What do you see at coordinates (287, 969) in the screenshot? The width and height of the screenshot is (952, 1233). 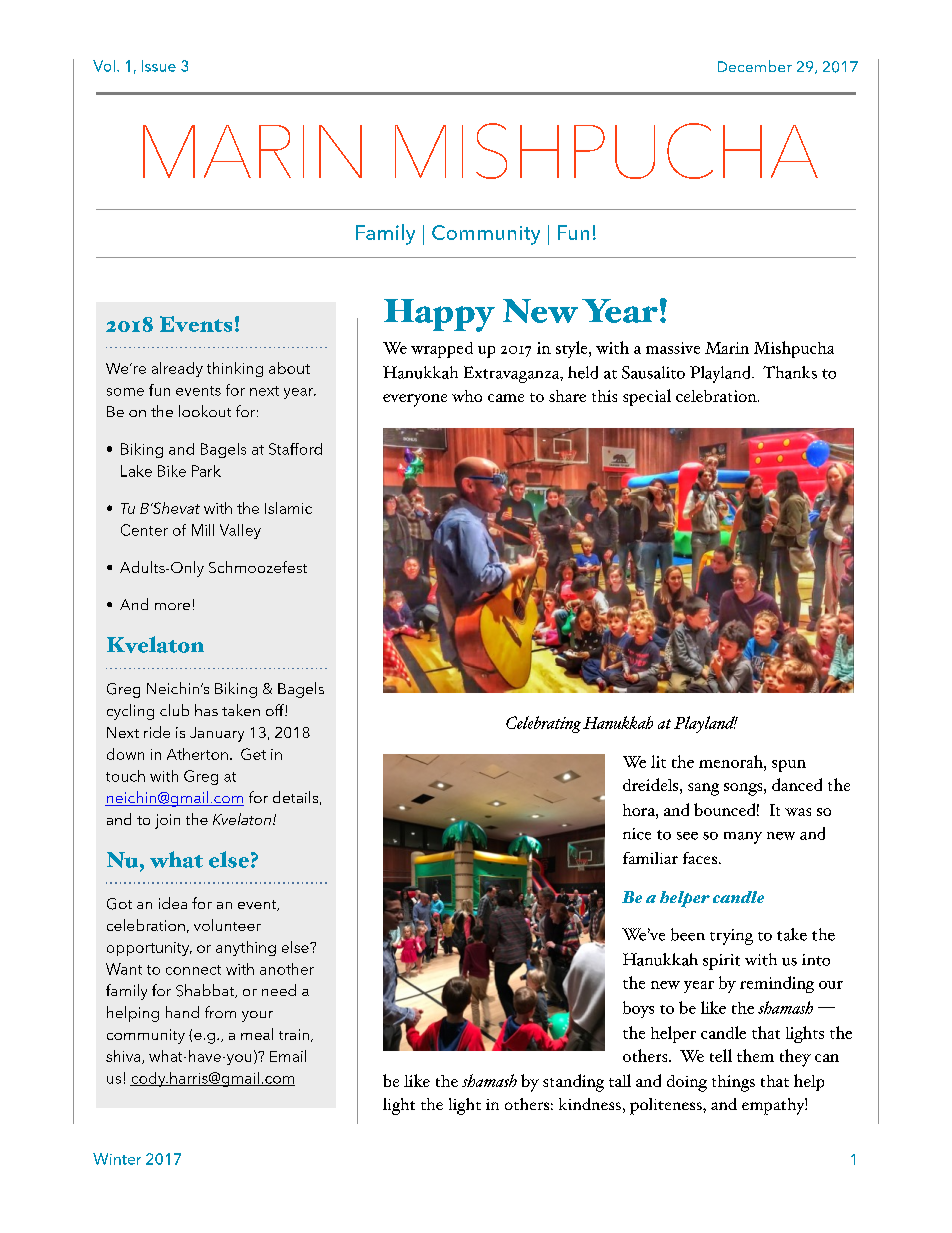 I see `another` at bounding box center [287, 969].
